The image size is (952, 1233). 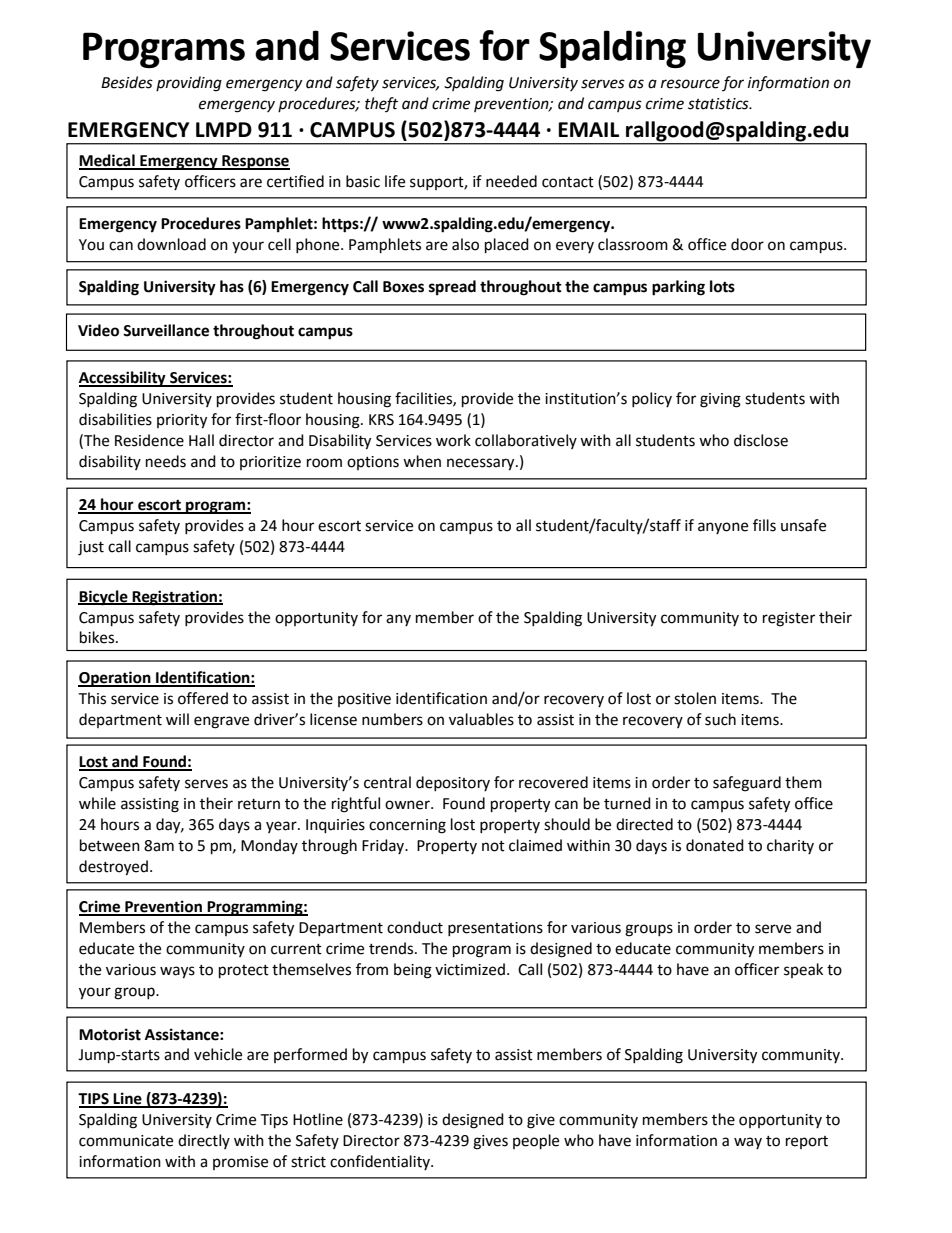 What do you see at coordinates (453, 440) in the page?
I see `work` at bounding box center [453, 440].
